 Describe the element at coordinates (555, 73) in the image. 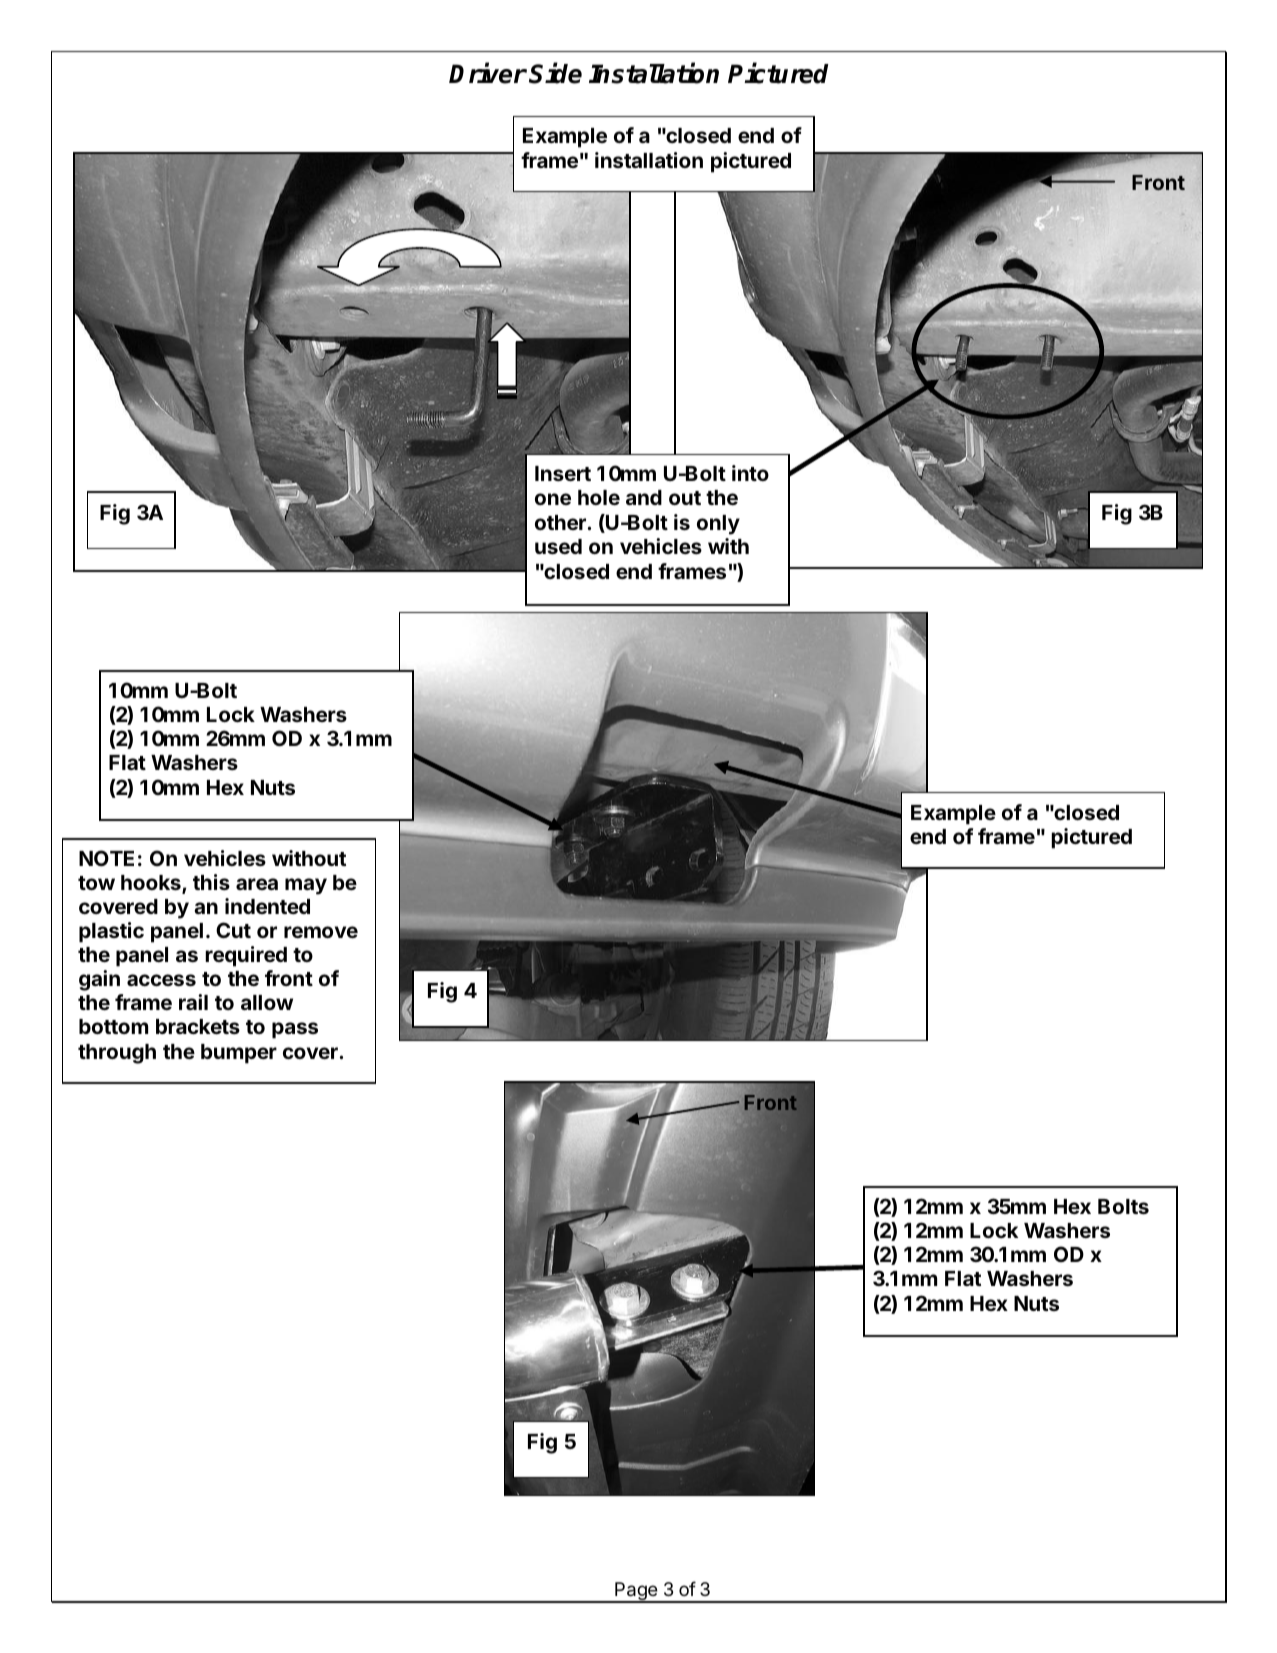

I see `Side` at that location.
